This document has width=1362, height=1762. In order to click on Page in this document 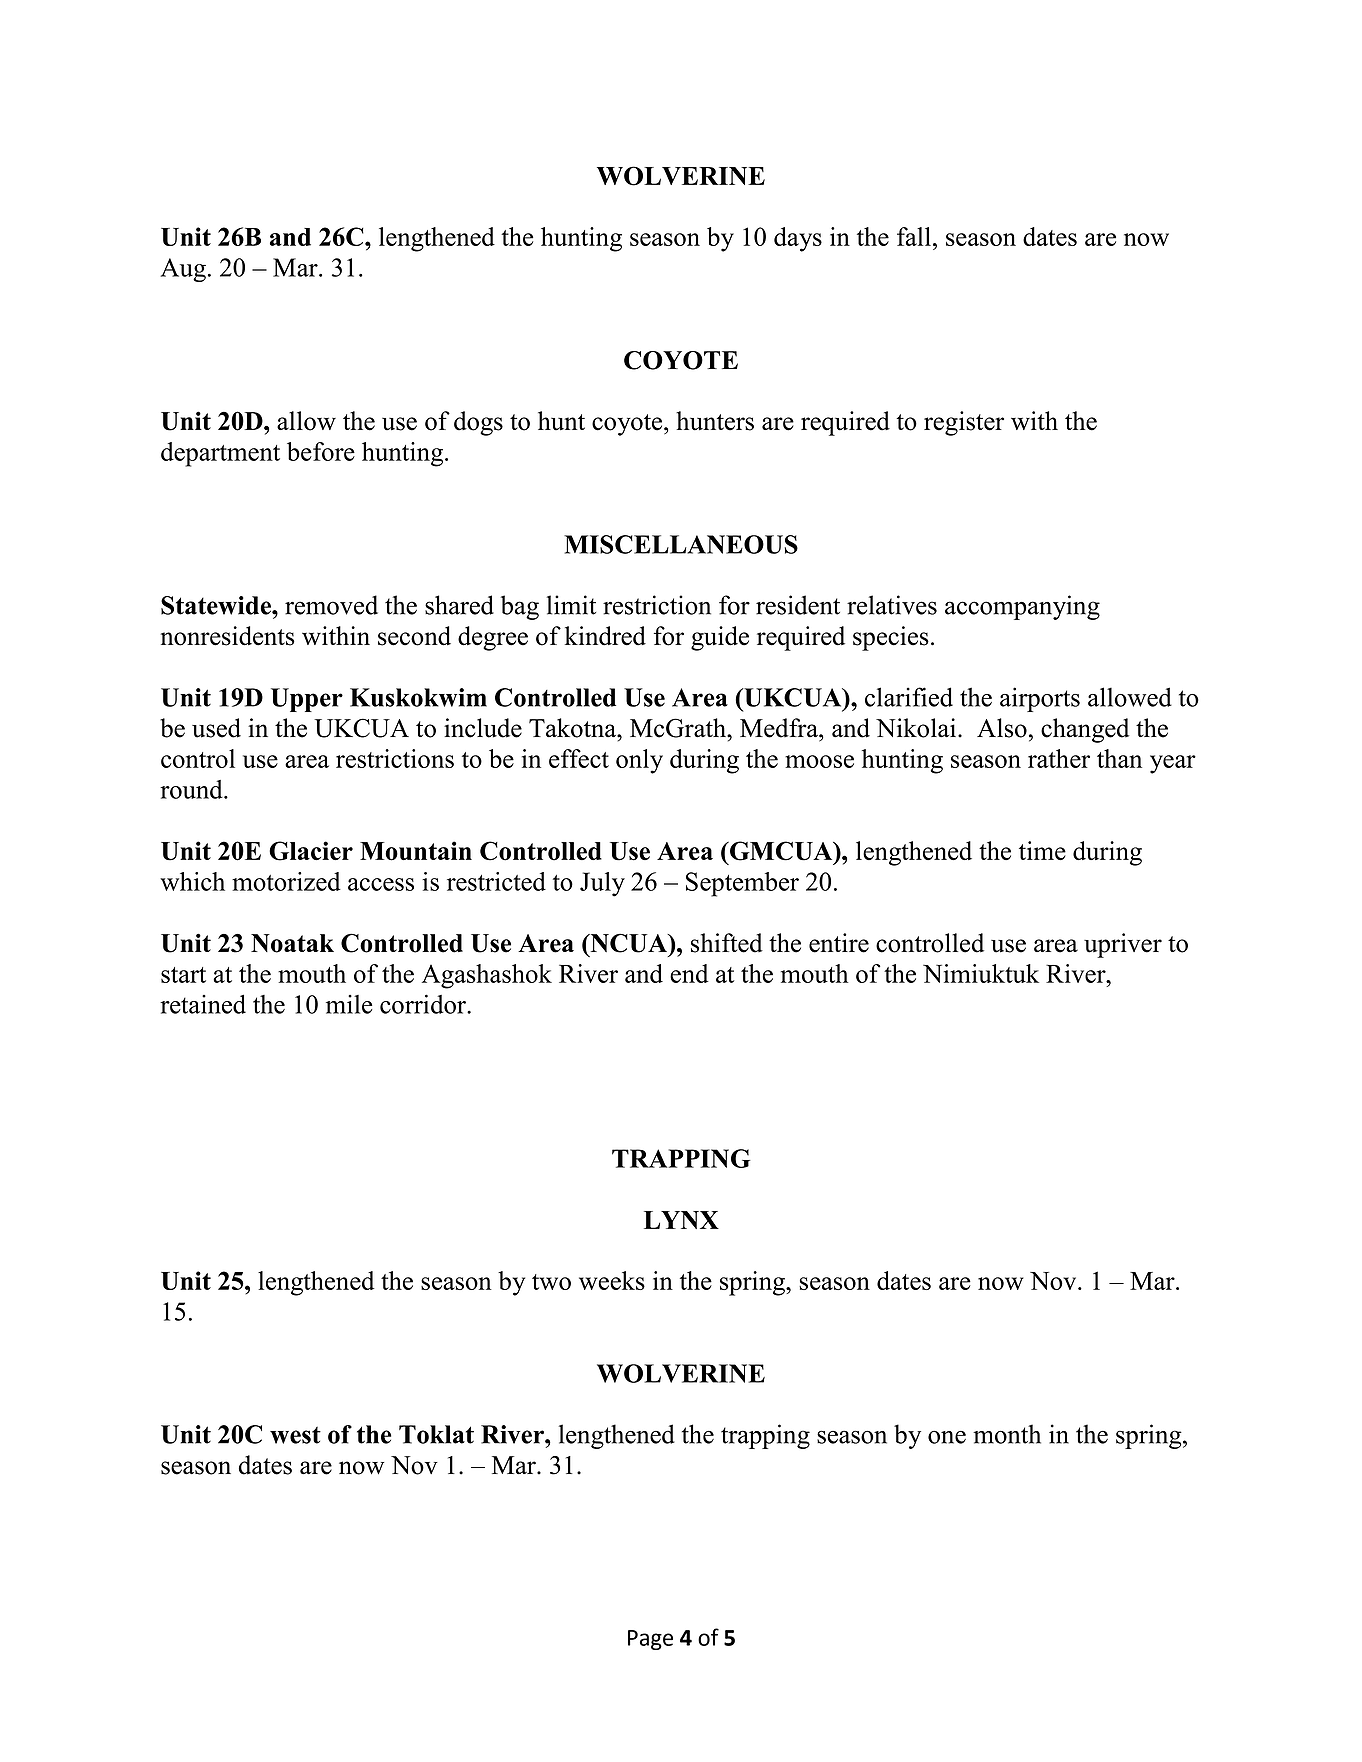, I will do `click(650, 1640)`.
